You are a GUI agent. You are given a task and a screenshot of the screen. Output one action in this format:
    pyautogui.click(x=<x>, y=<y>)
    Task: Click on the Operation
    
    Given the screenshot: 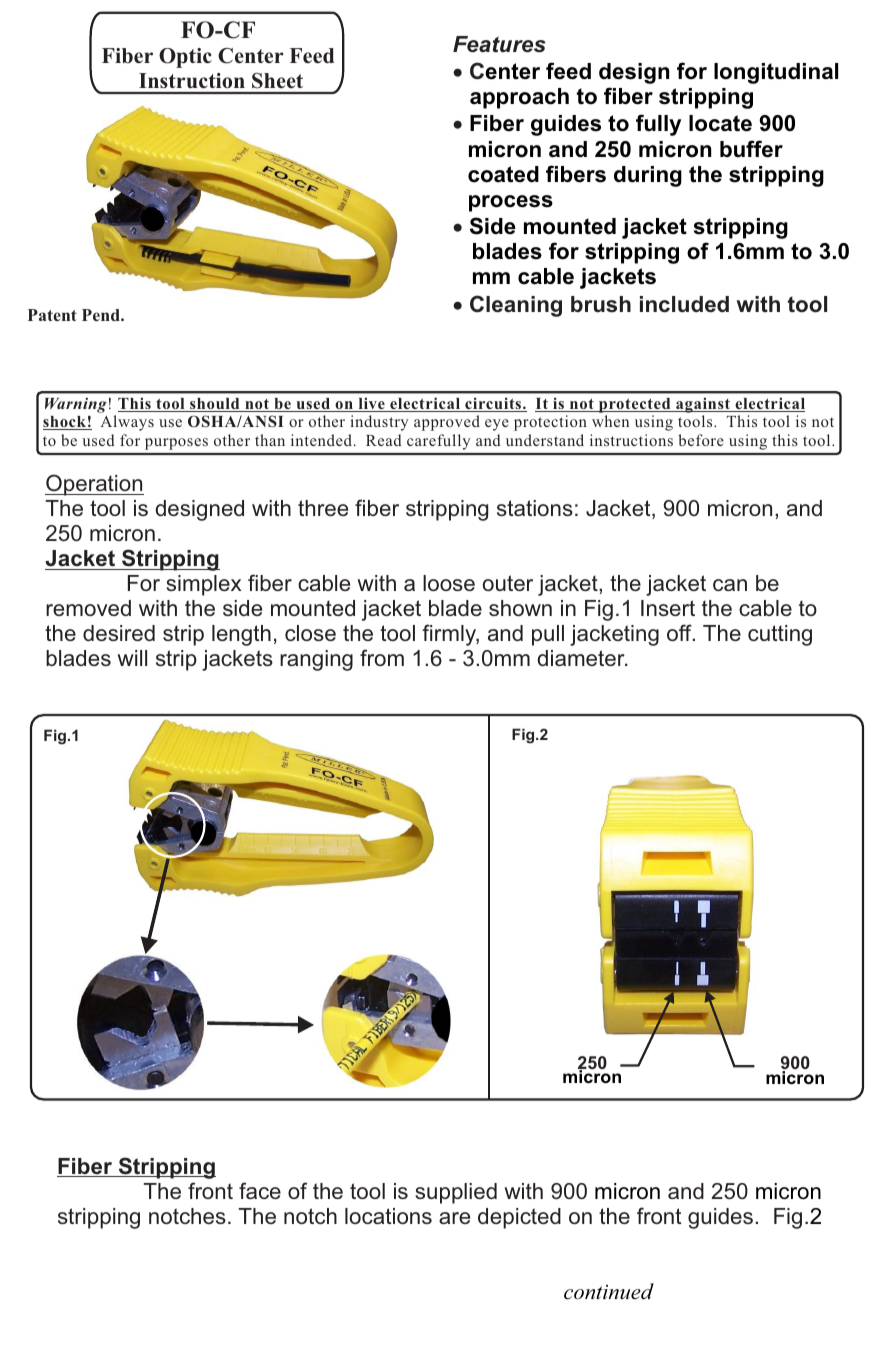 What is the action you would take?
    pyautogui.click(x=94, y=485)
